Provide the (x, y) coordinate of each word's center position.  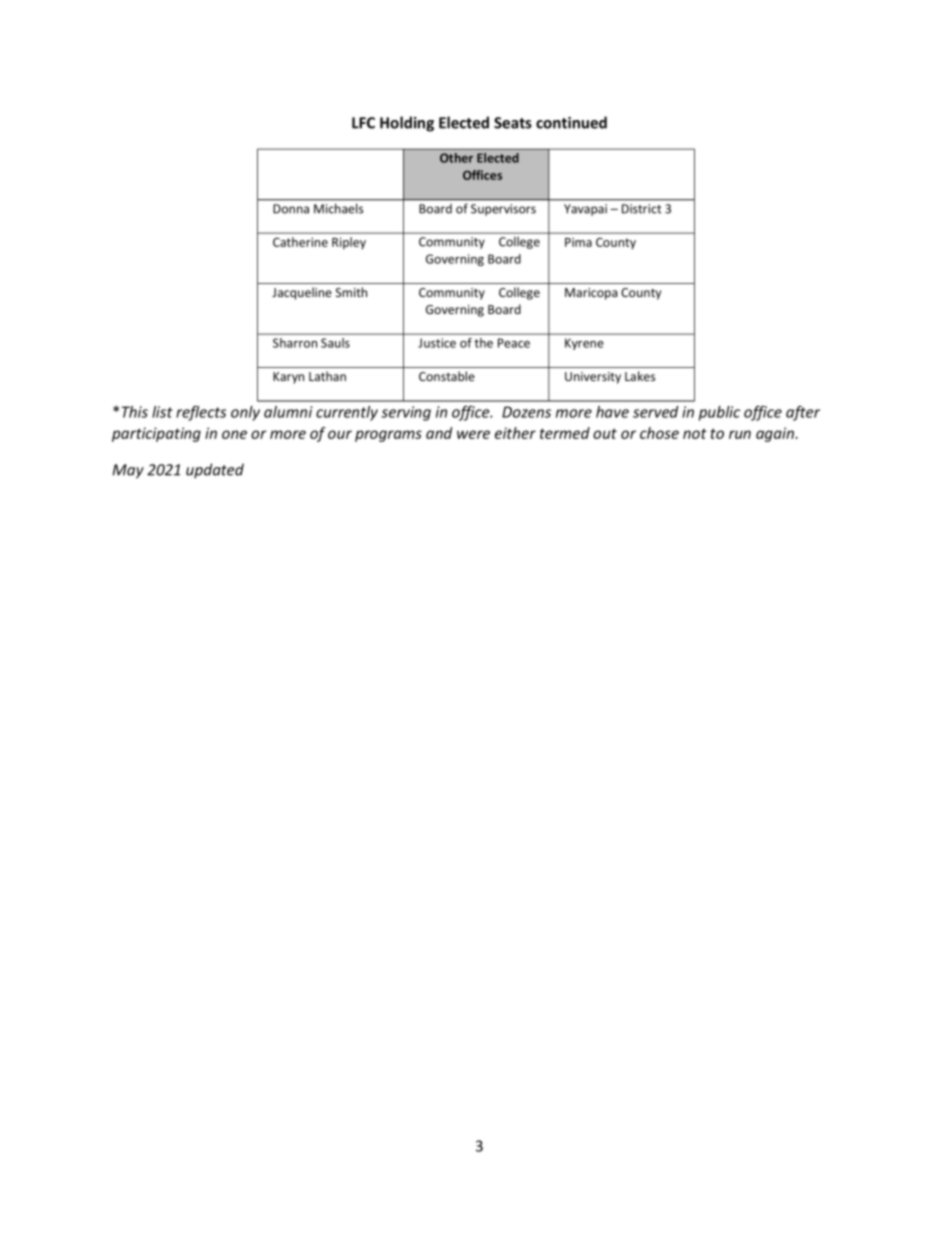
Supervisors (503, 210)
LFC (363, 123)
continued (571, 122)
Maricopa (591, 294)
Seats (513, 123)
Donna (291, 209)
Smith (351, 292)
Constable (447, 376)
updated (215, 471)
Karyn (288, 378)
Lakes (640, 376)
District (641, 209)
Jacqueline (302, 293)
